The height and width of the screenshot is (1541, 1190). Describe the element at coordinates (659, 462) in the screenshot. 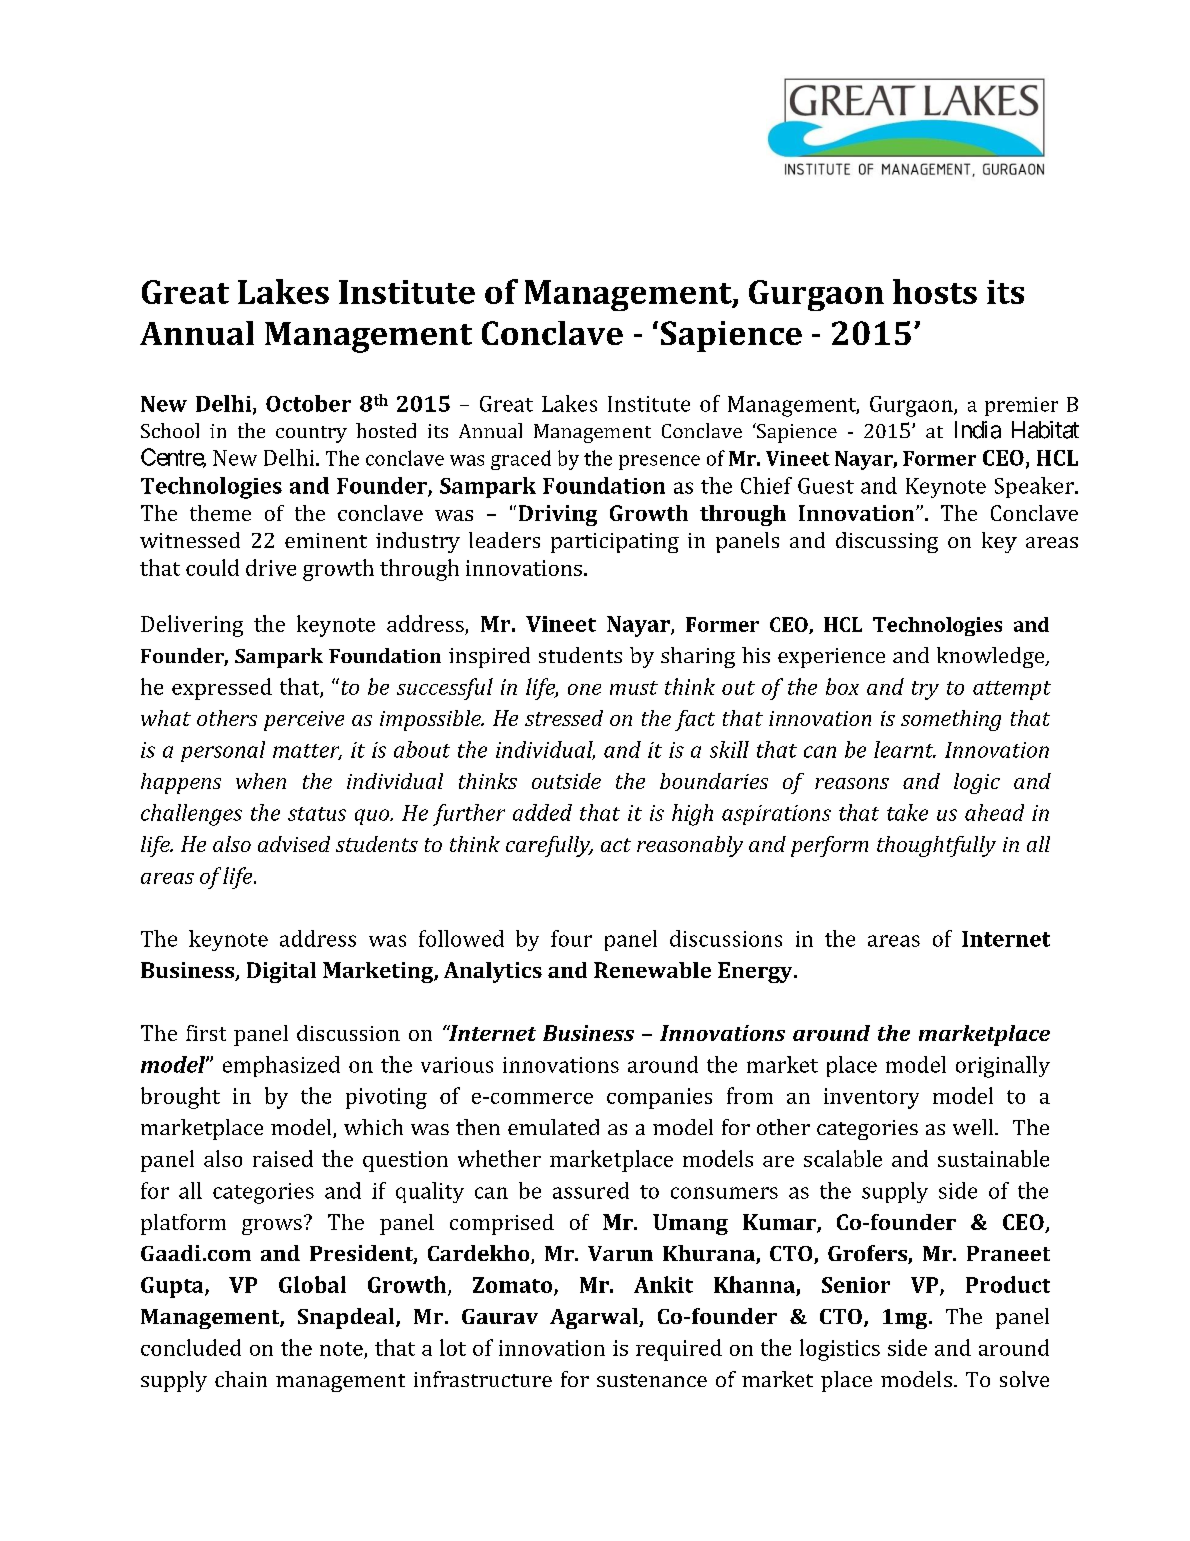

I see `presence` at that location.
